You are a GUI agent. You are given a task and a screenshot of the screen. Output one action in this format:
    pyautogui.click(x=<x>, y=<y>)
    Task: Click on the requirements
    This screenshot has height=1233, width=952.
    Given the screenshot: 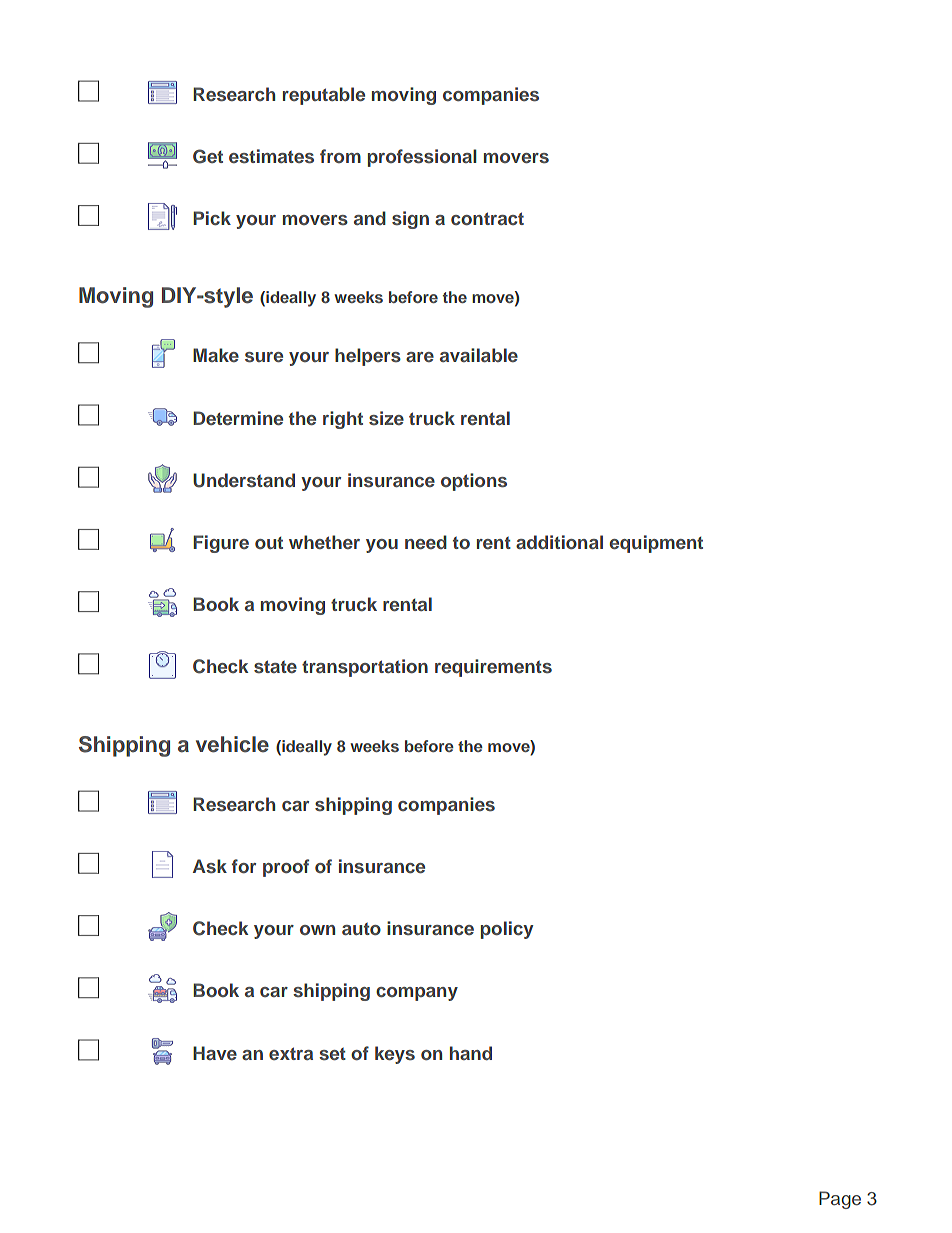 What is the action you would take?
    pyautogui.click(x=493, y=668)
